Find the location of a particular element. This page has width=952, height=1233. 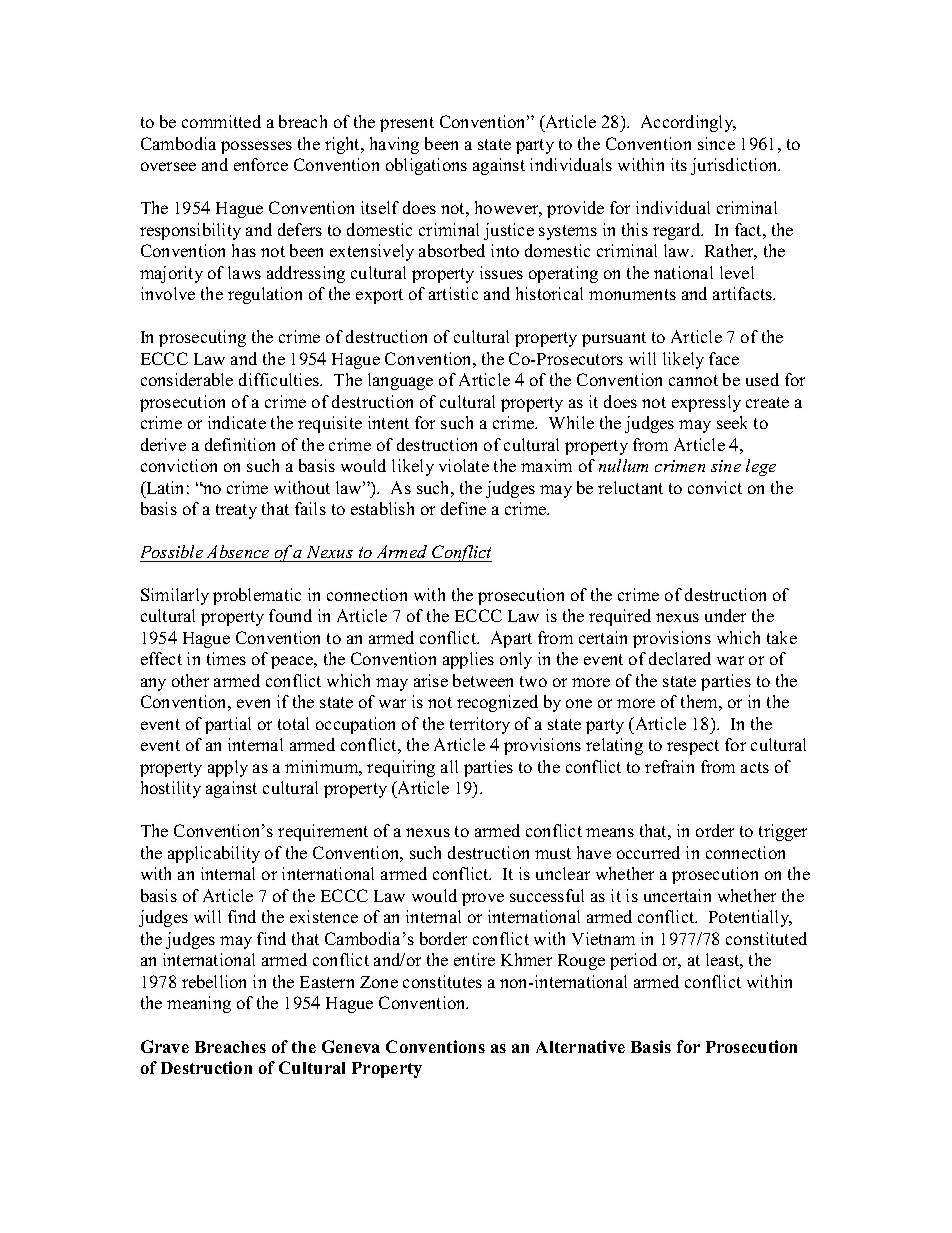

considerable is located at coordinates (187, 379).
